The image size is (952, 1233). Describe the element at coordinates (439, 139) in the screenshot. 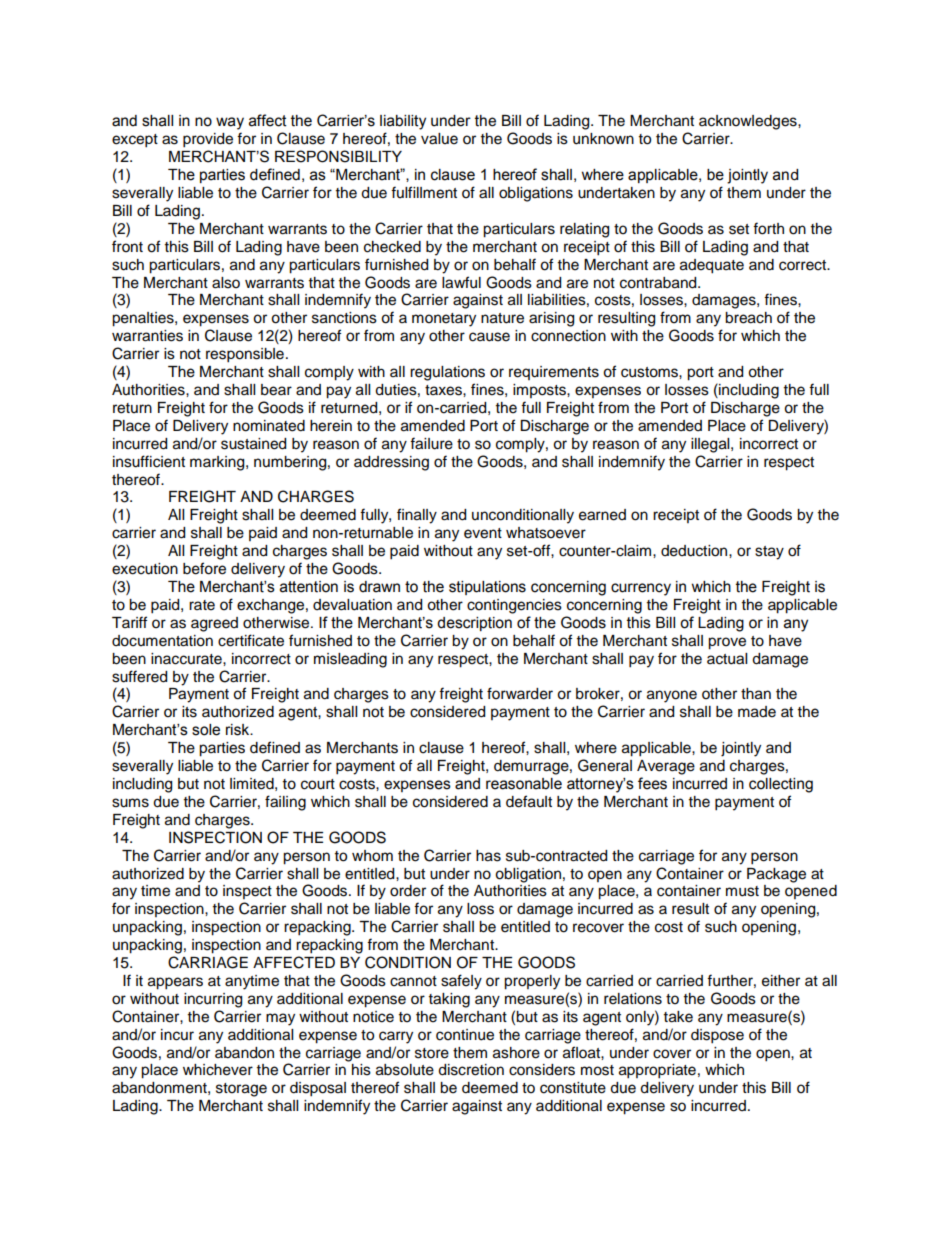

I see `value` at that location.
